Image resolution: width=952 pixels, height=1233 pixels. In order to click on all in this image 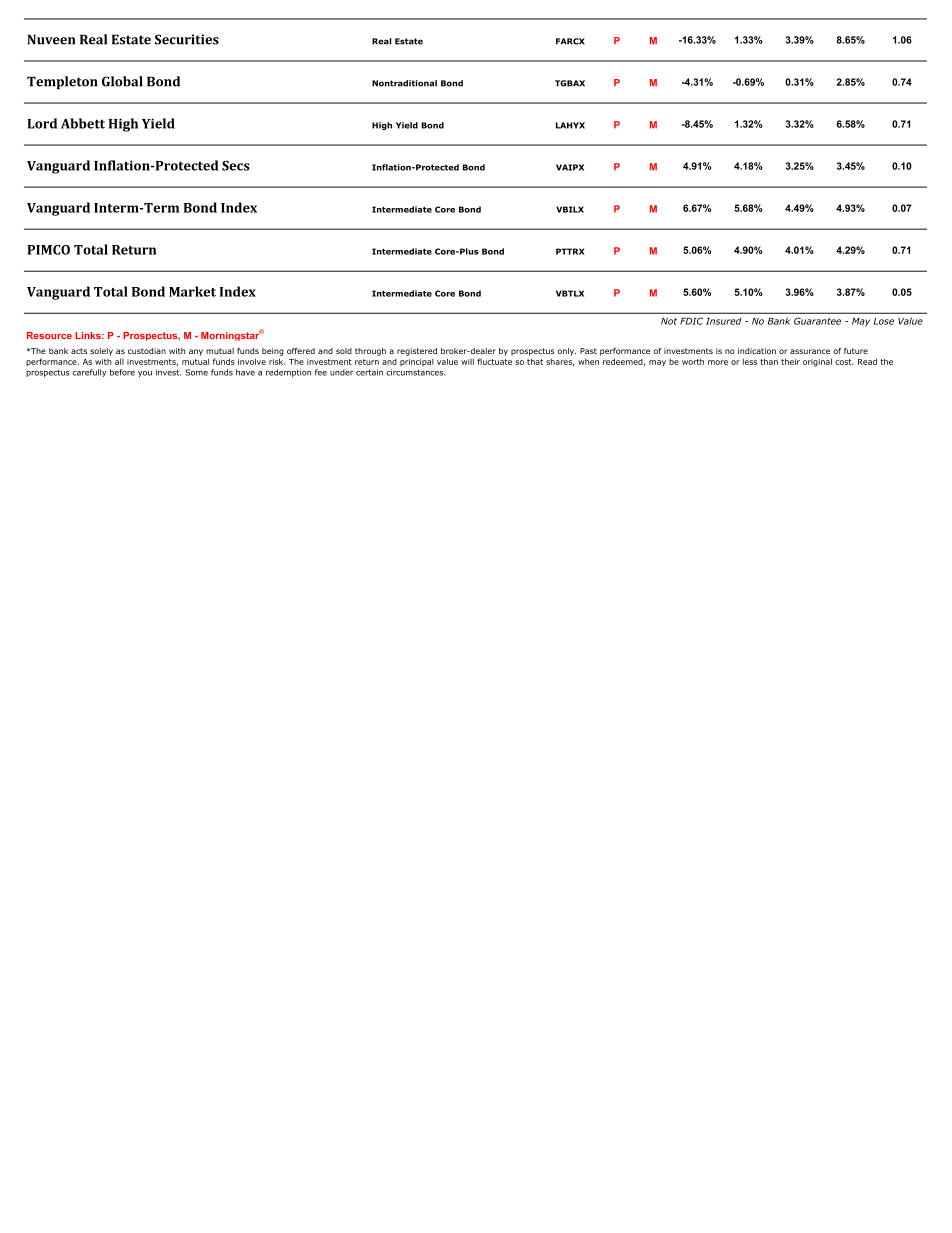, I will do `click(119, 361)`.
